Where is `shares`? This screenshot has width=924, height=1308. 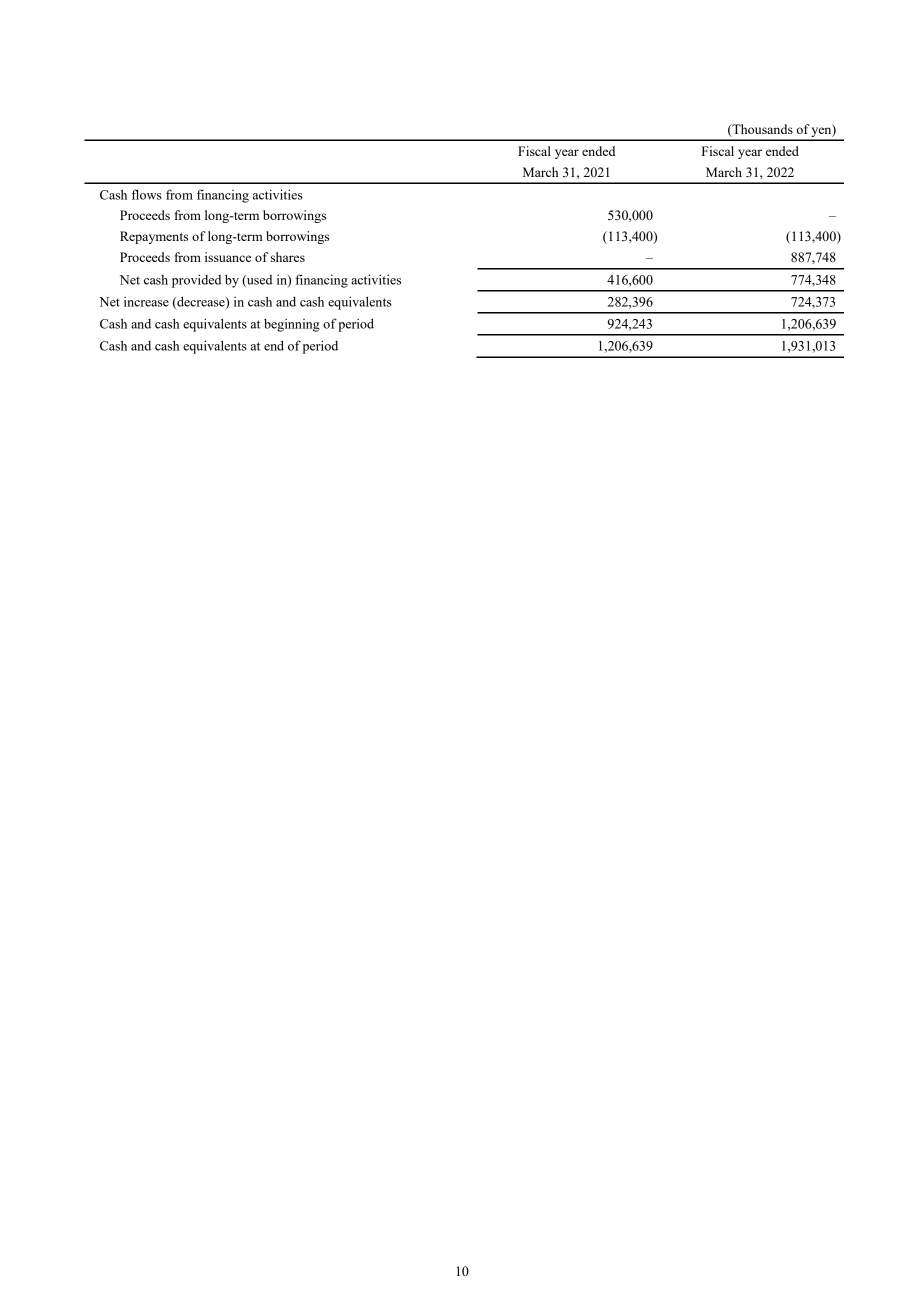
shares is located at coordinates (288, 257).
